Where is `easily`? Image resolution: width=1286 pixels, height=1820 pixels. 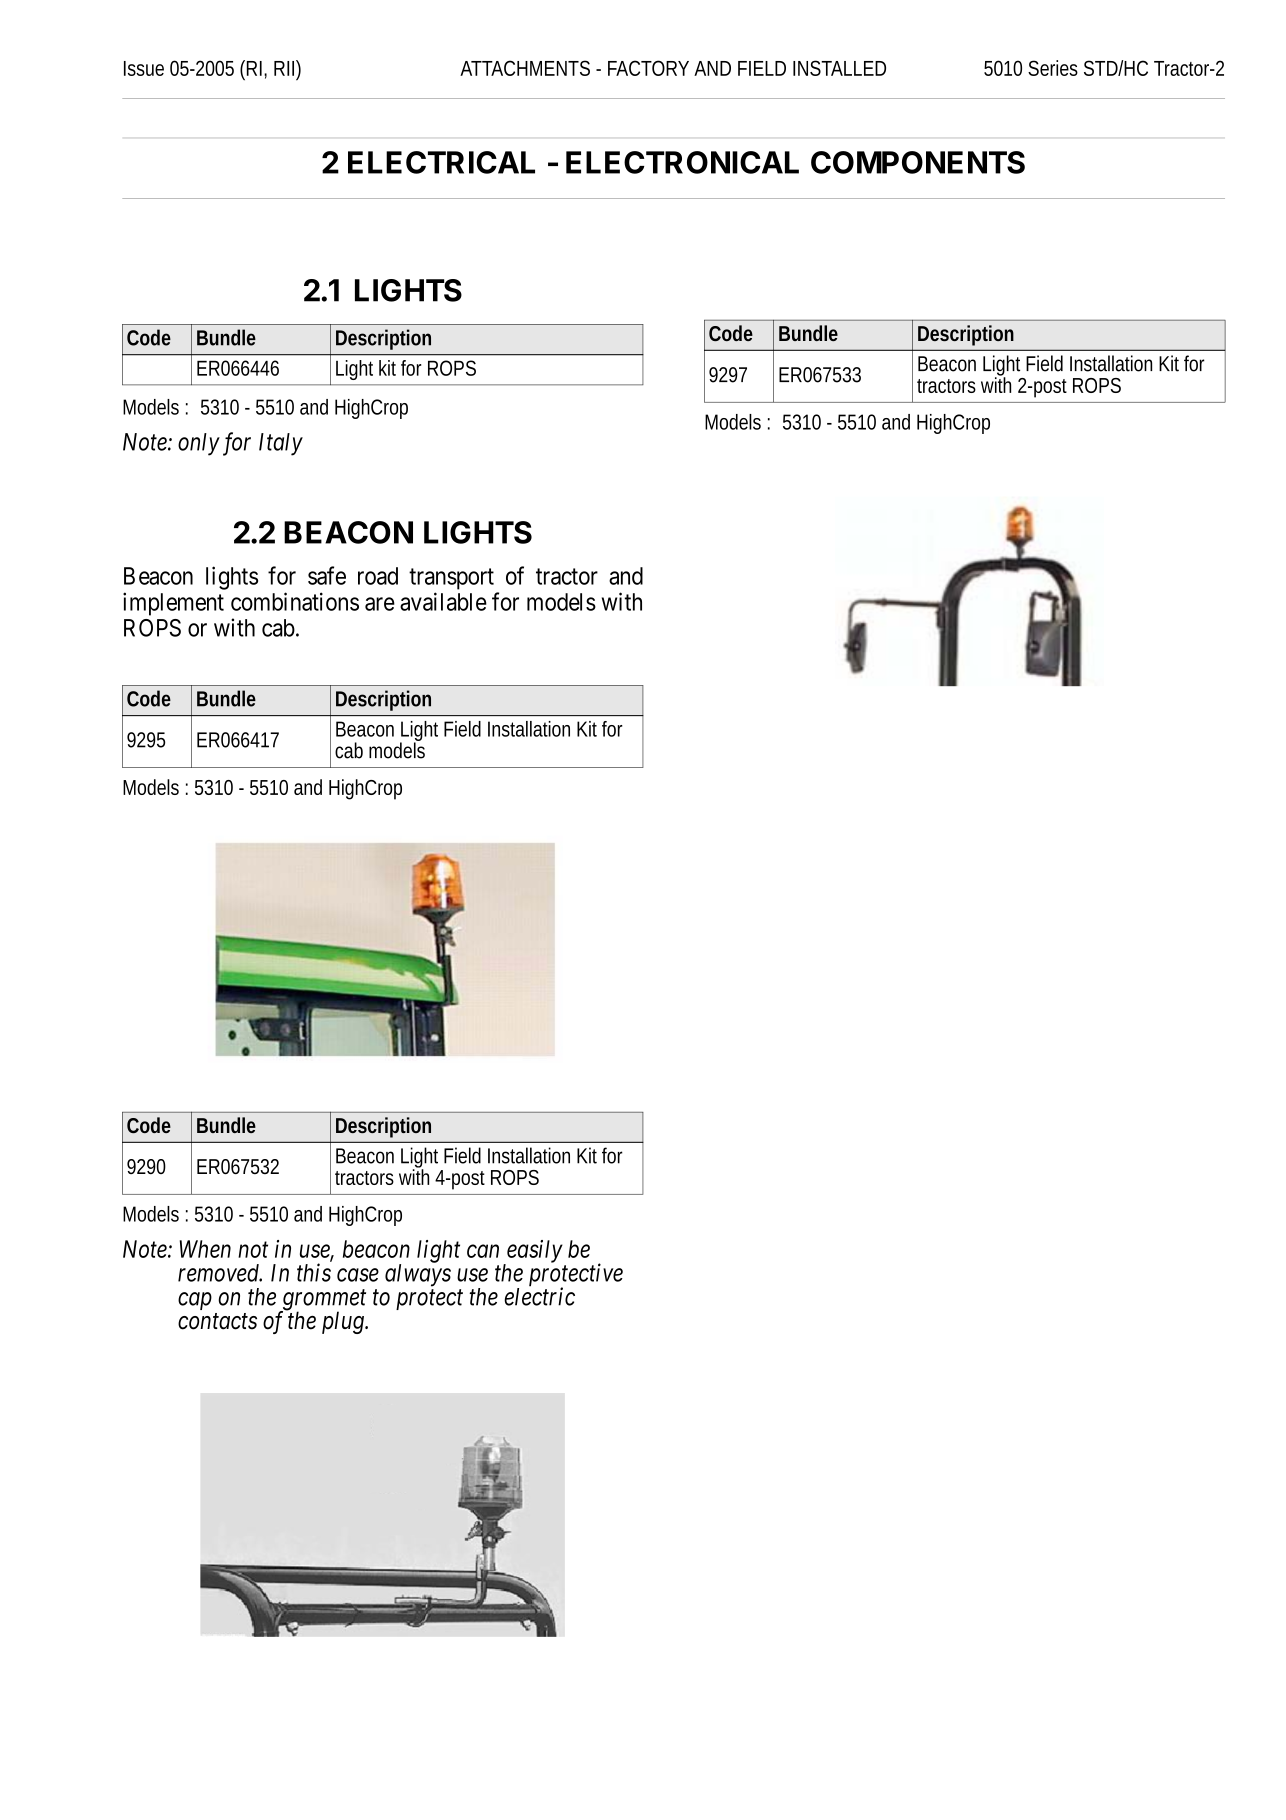 easily is located at coordinates (534, 1252).
